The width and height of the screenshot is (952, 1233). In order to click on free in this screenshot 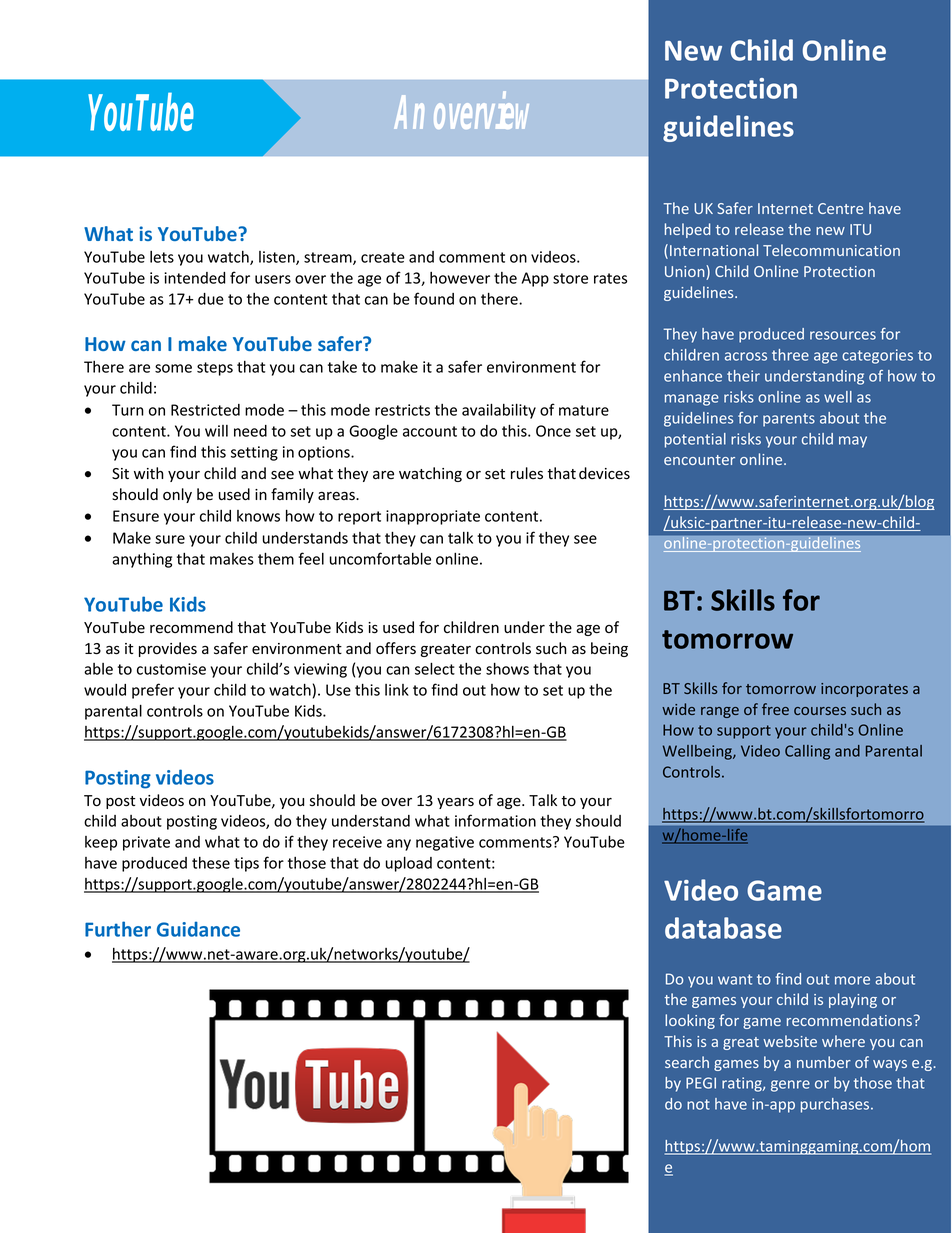, I will do `click(775, 709)`.
